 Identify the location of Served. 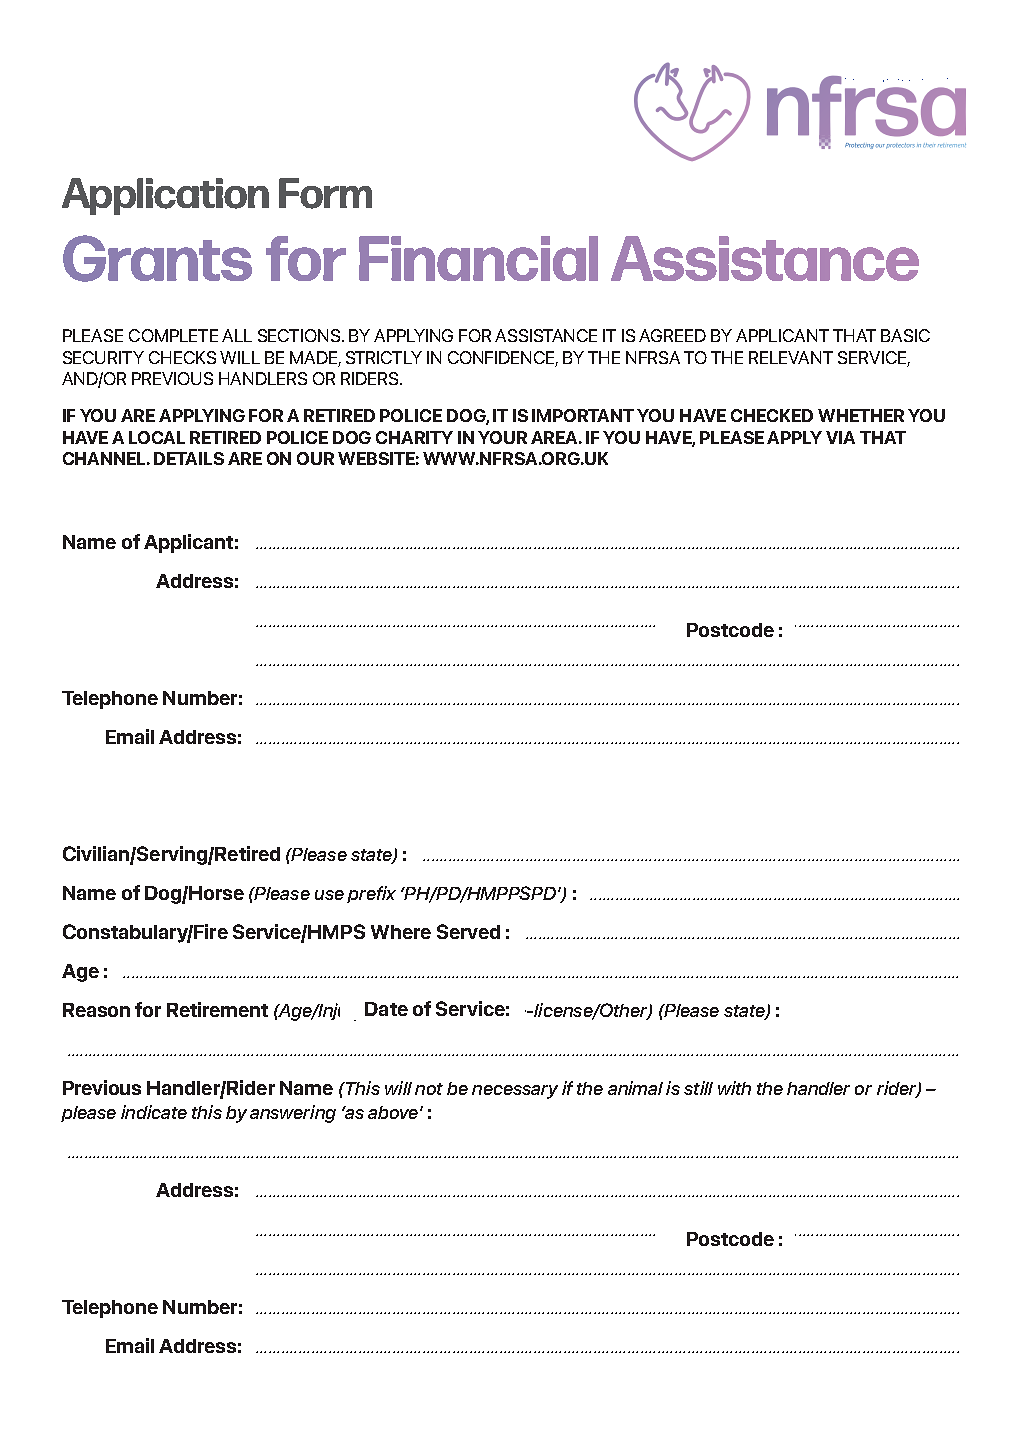
(468, 931).
